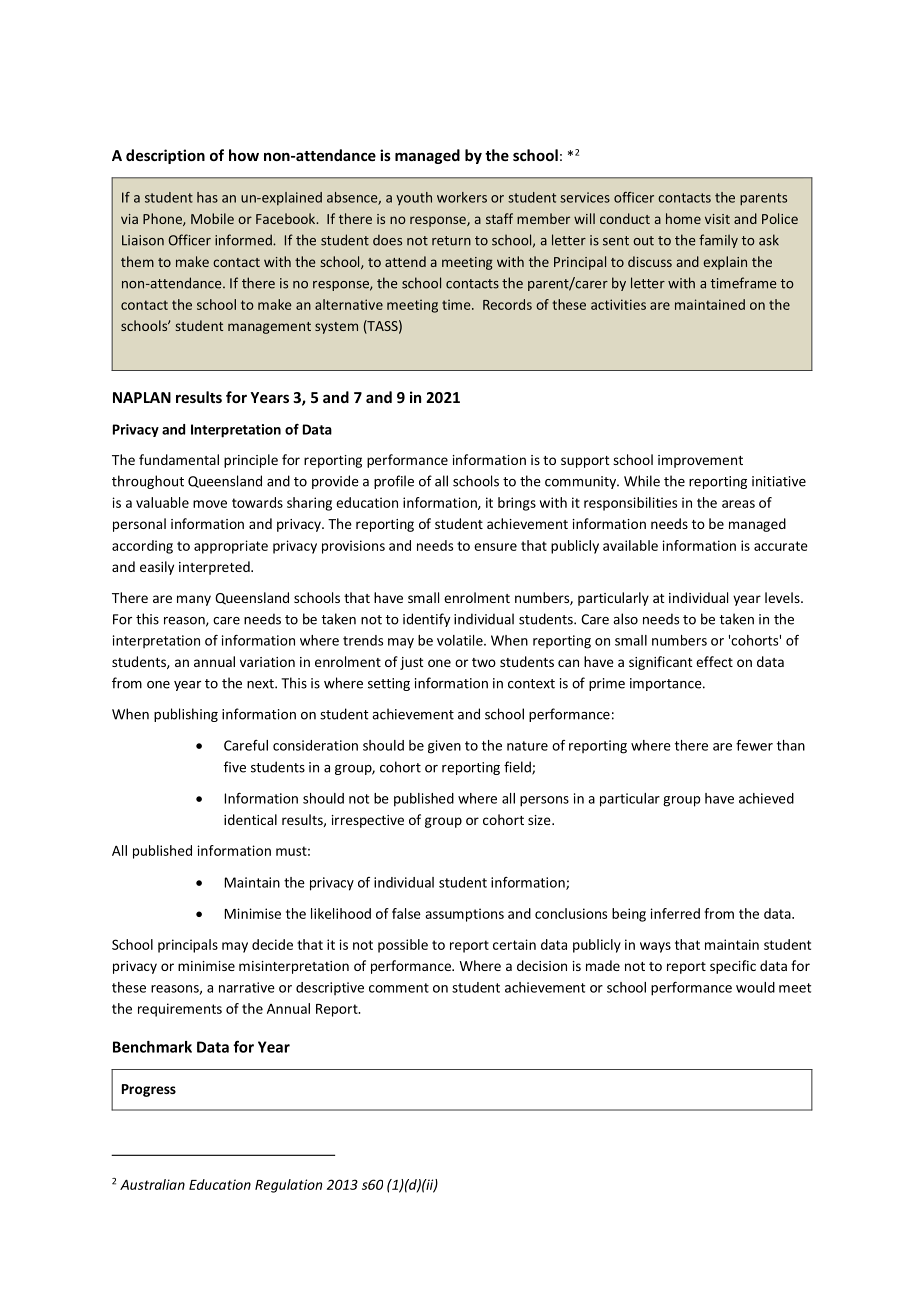 This document has height=1308, width=924. Describe the element at coordinates (540, 820) in the document. I see `size` at that location.
